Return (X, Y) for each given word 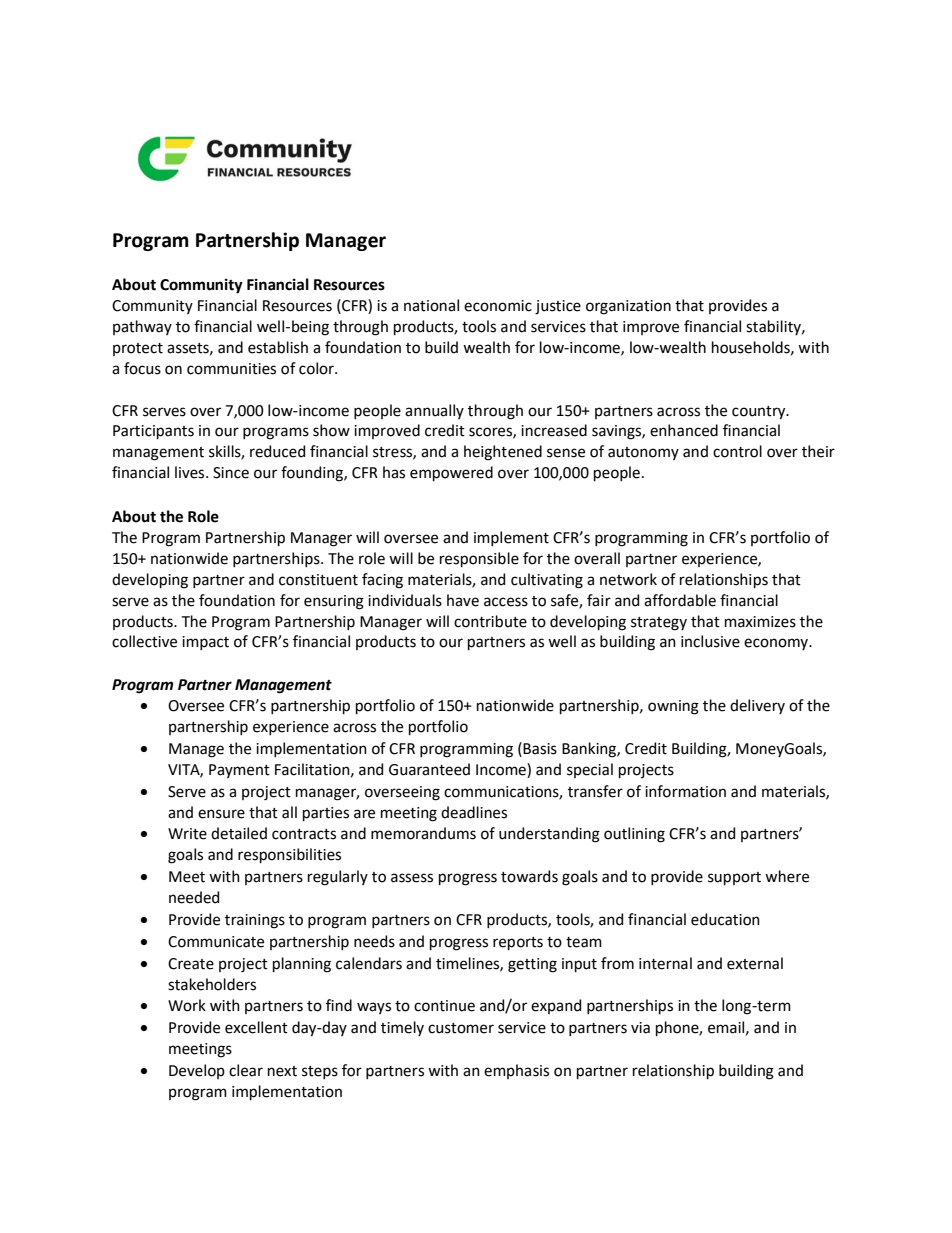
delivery (757, 706)
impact (205, 643)
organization (628, 307)
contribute (490, 621)
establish (278, 347)
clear (246, 1070)
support (734, 878)
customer (461, 1028)
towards (529, 876)
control (737, 451)
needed (194, 897)
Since (231, 473)
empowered (451, 473)
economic (498, 306)
